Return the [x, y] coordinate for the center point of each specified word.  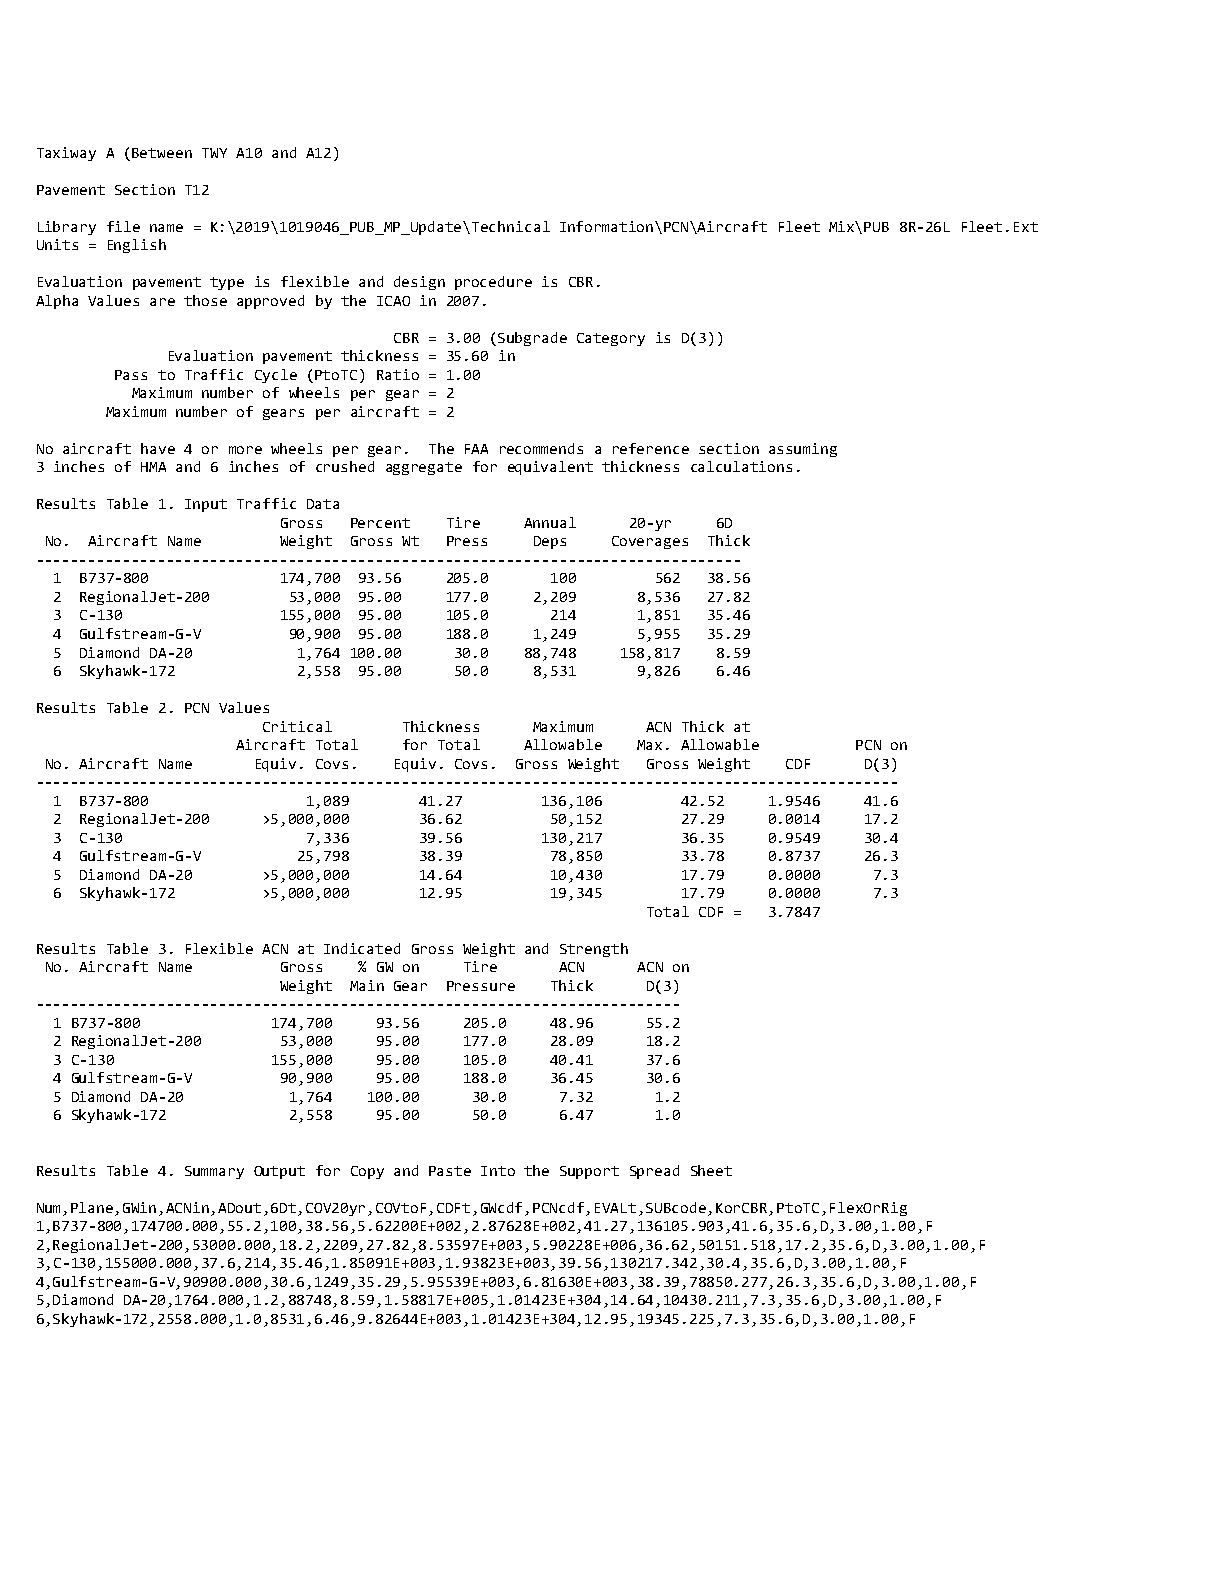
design [419, 283]
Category [611, 339]
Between [162, 153]
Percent [380, 523]
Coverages [650, 542]
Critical [297, 726]
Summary [214, 1172]
